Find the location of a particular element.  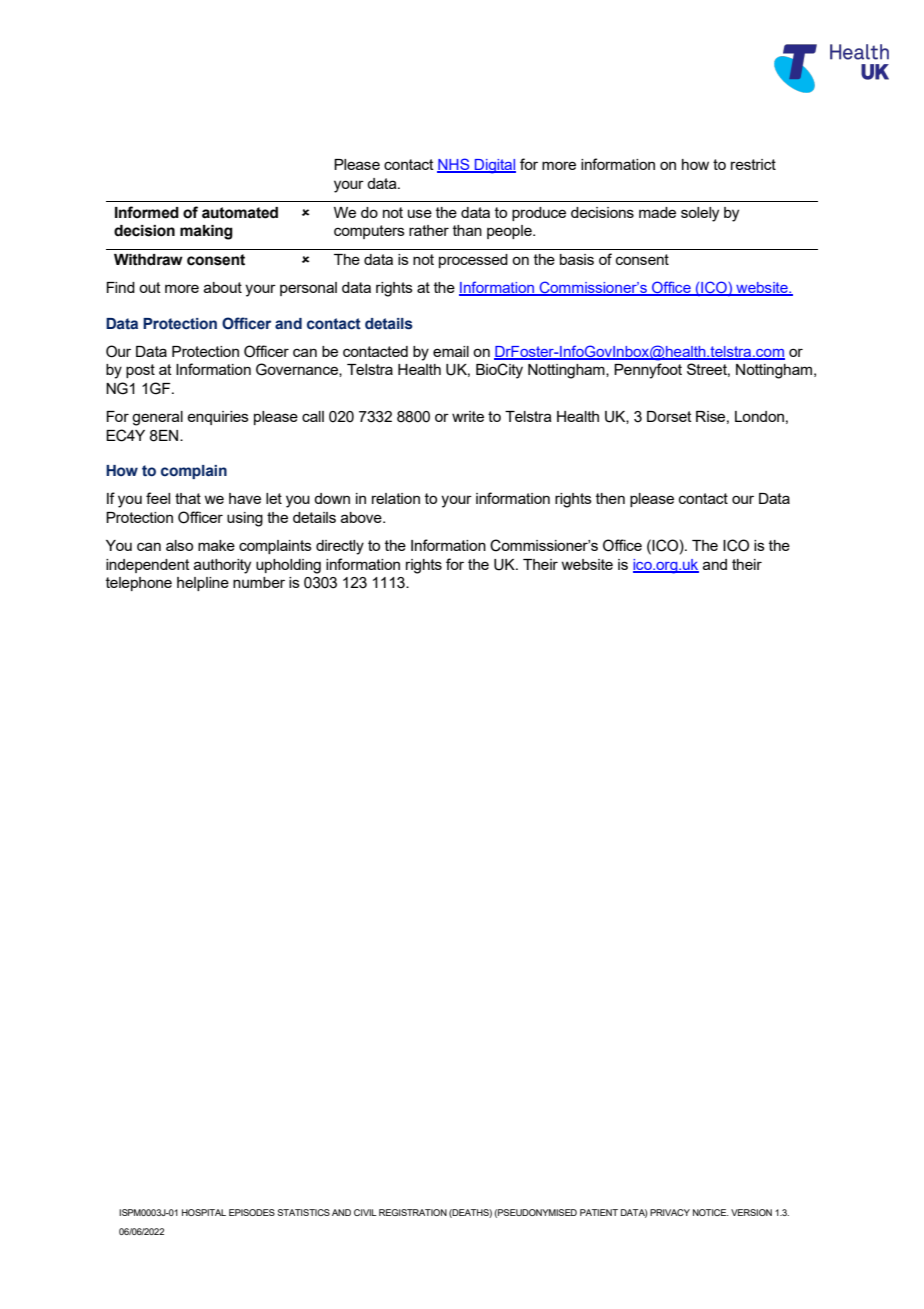

directly is located at coordinates (340, 547).
